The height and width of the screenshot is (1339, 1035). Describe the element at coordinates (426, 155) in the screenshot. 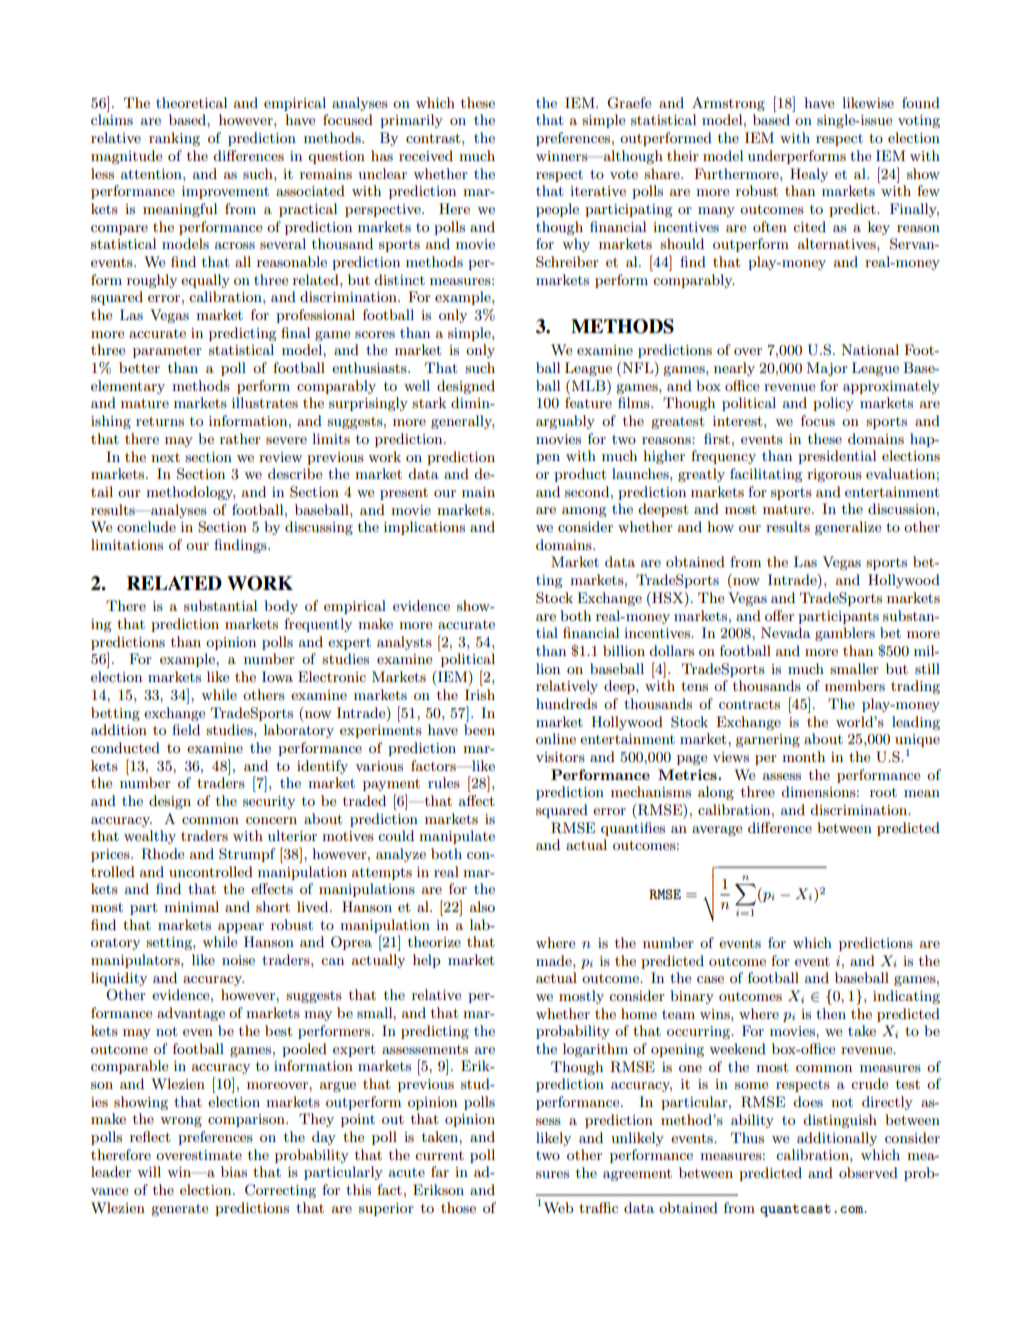

I see `received` at that location.
